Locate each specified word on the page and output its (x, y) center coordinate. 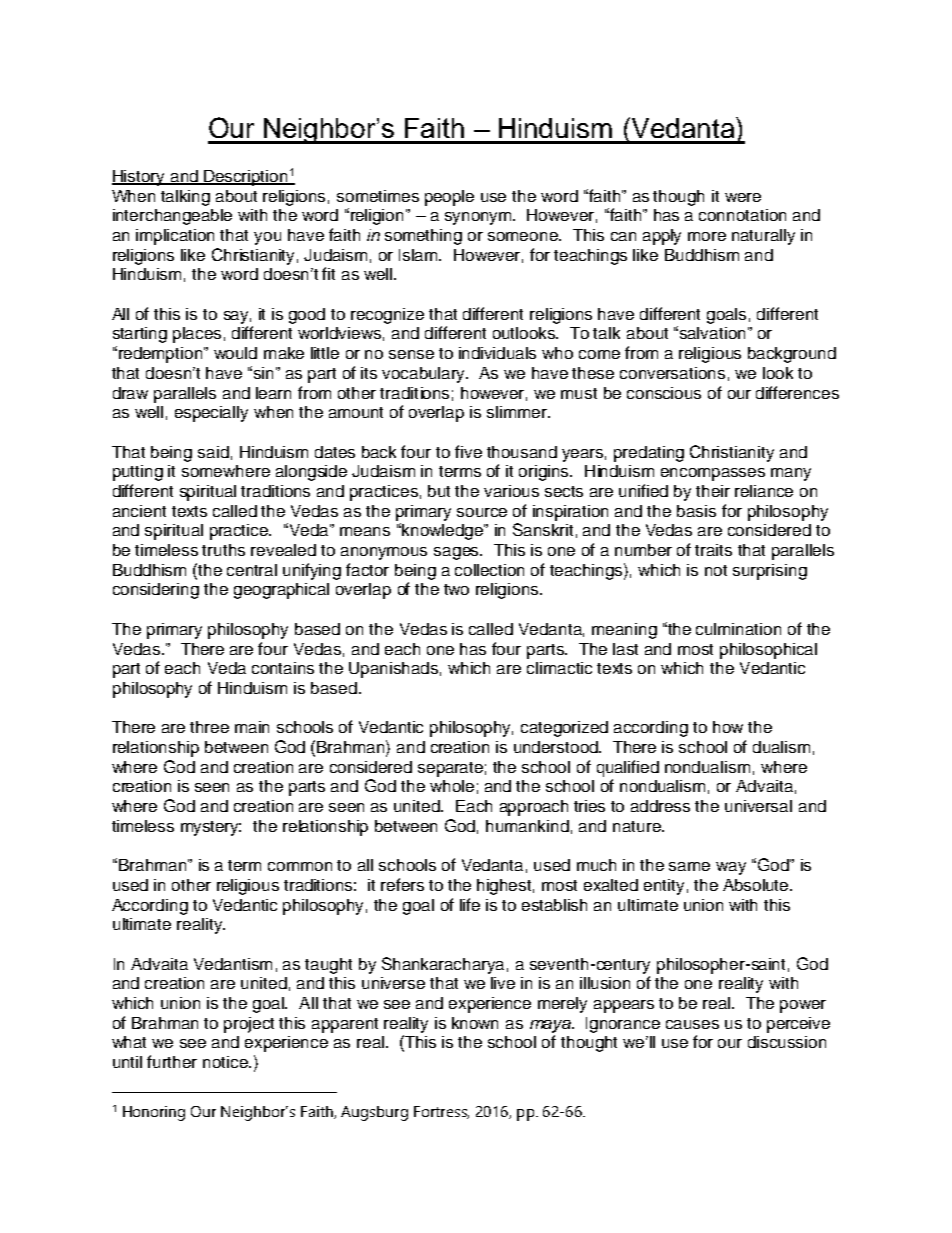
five (468, 451)
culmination (738, 629)
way (731, 868)
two (456, 589)
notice (226, 1062)
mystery (211, 828)
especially (211, 414)
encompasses (713, 474)
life (470, 904)
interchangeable (172, 217)
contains (283, 668)
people (449, 198)
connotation (742, 215)
